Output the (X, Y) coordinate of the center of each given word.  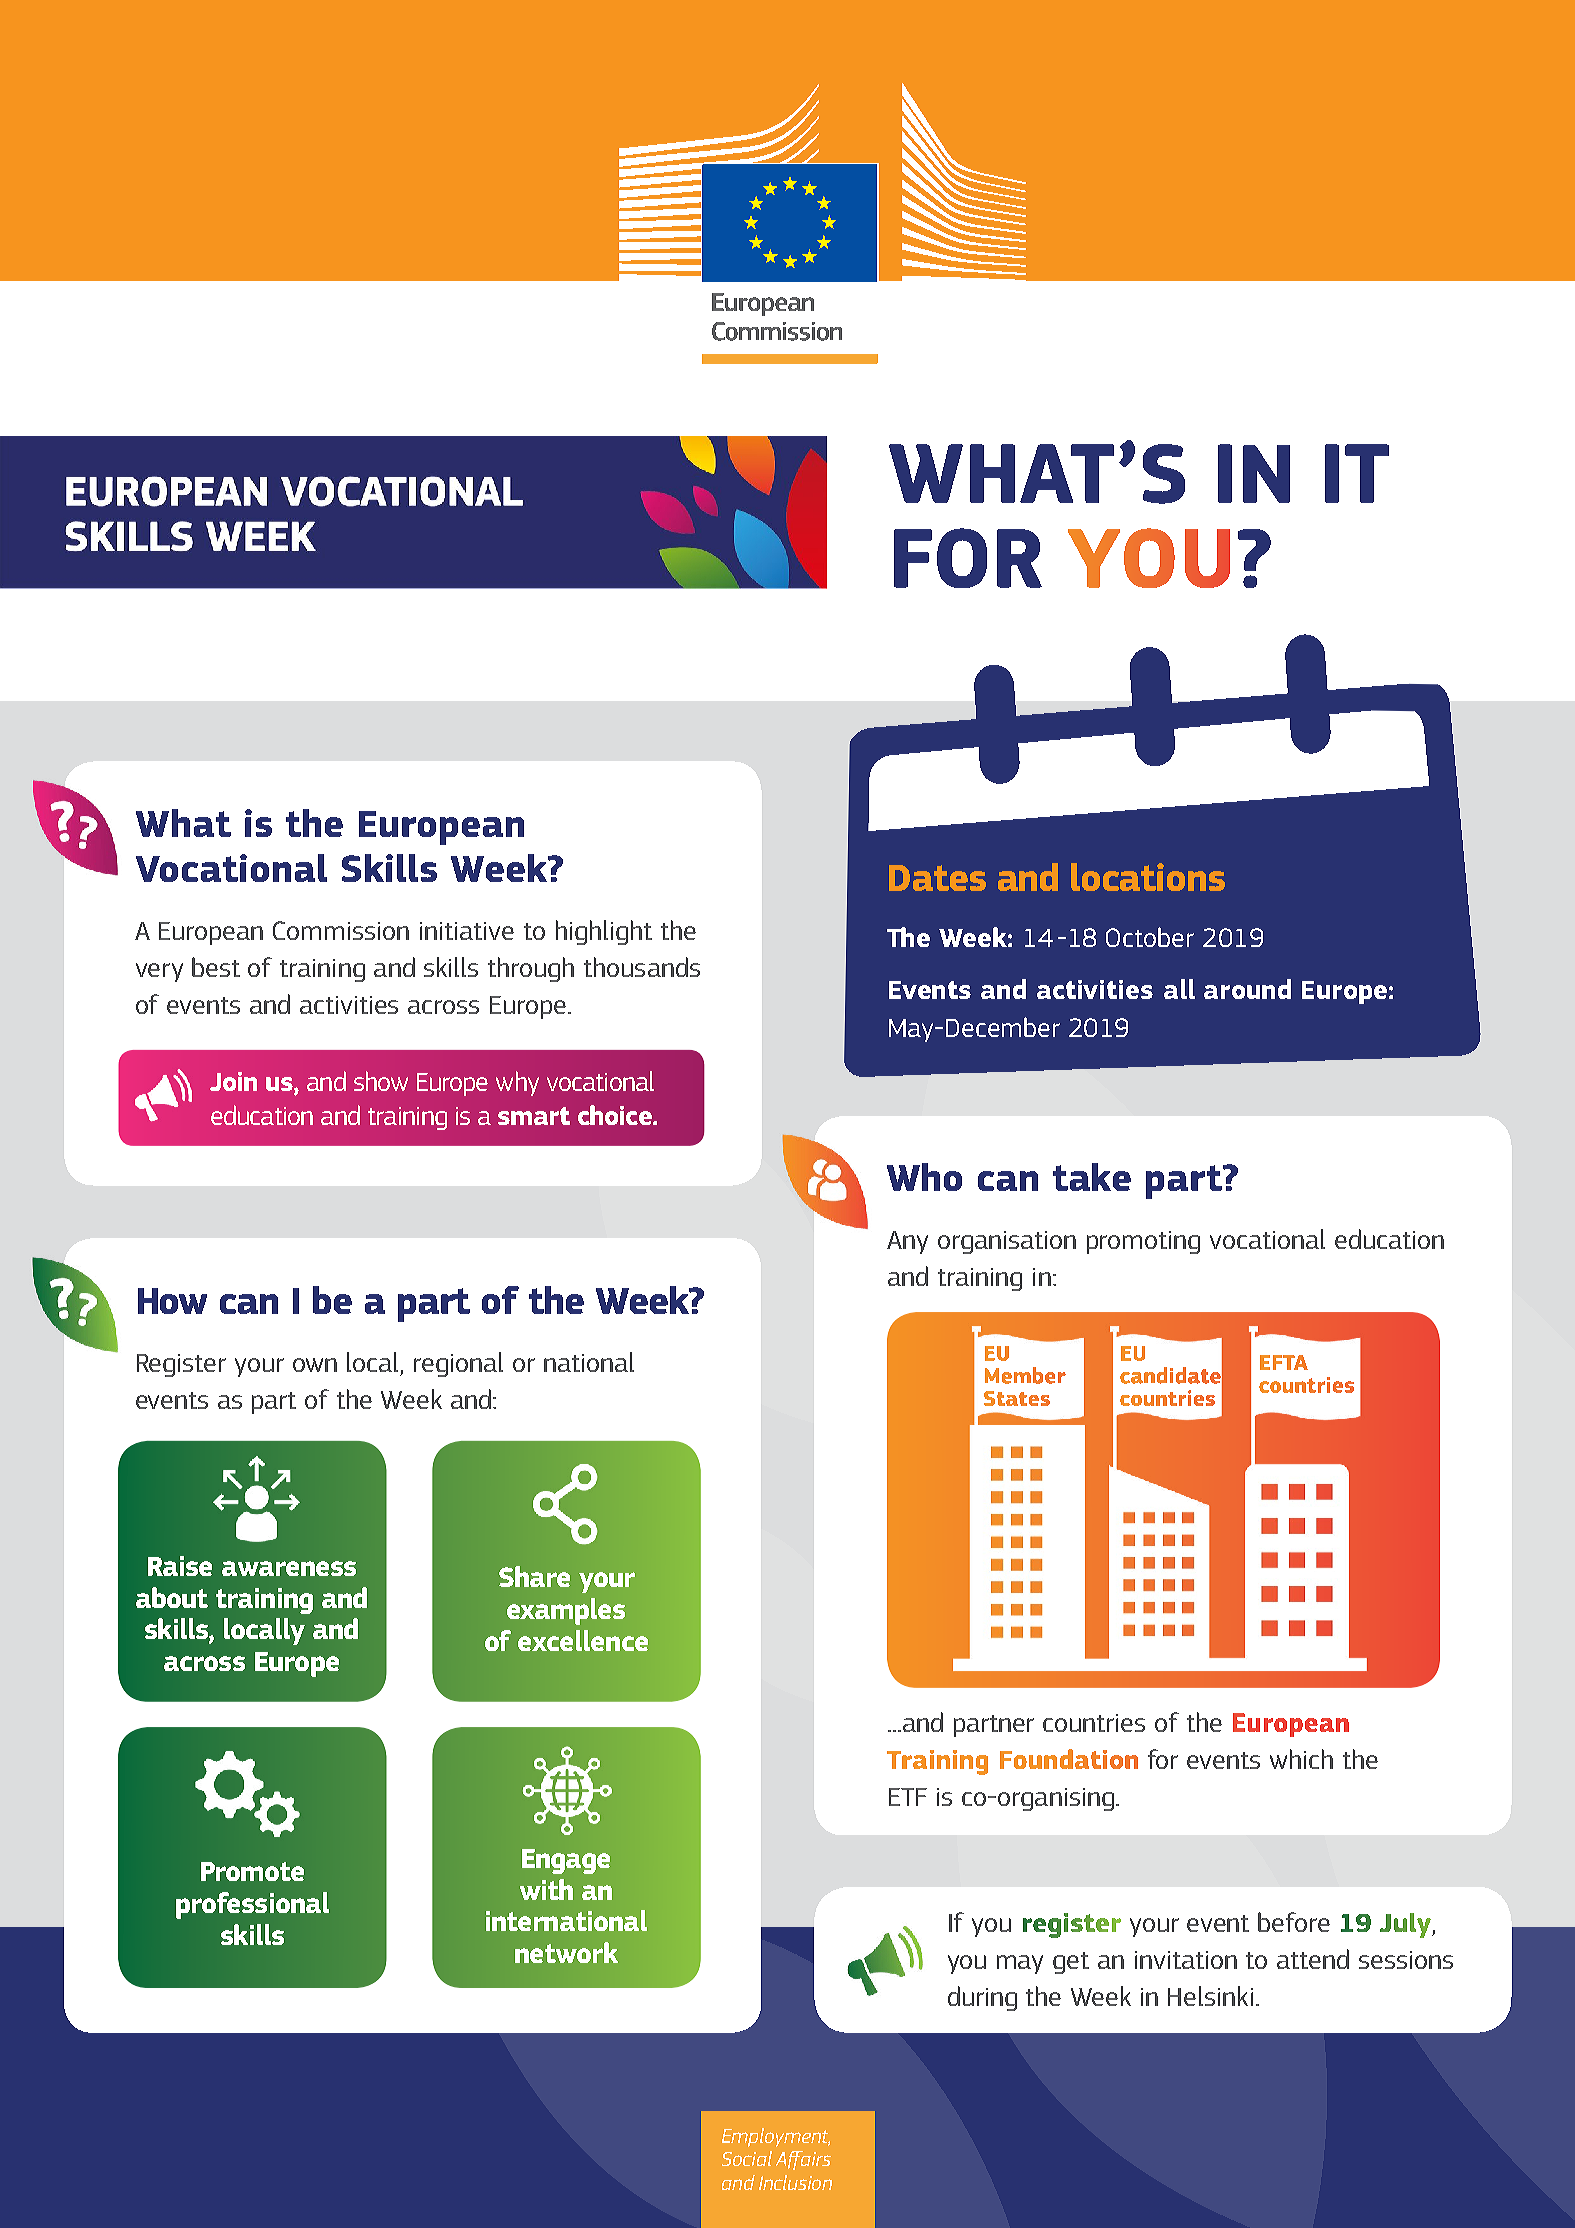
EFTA (1284, 1362)
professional (252, 1905)
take (1092, 1177)
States (1017, 1398)
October (1150, 937)
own (315, 1365)
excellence (583, 1640)
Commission (341, 930)
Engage (566, 1861)
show (381, 1081)
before (1294, 1922)
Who (924, 1177)
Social (747, 2158)
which (1301, 1759)
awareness (289, 1568)
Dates (937, 878)
